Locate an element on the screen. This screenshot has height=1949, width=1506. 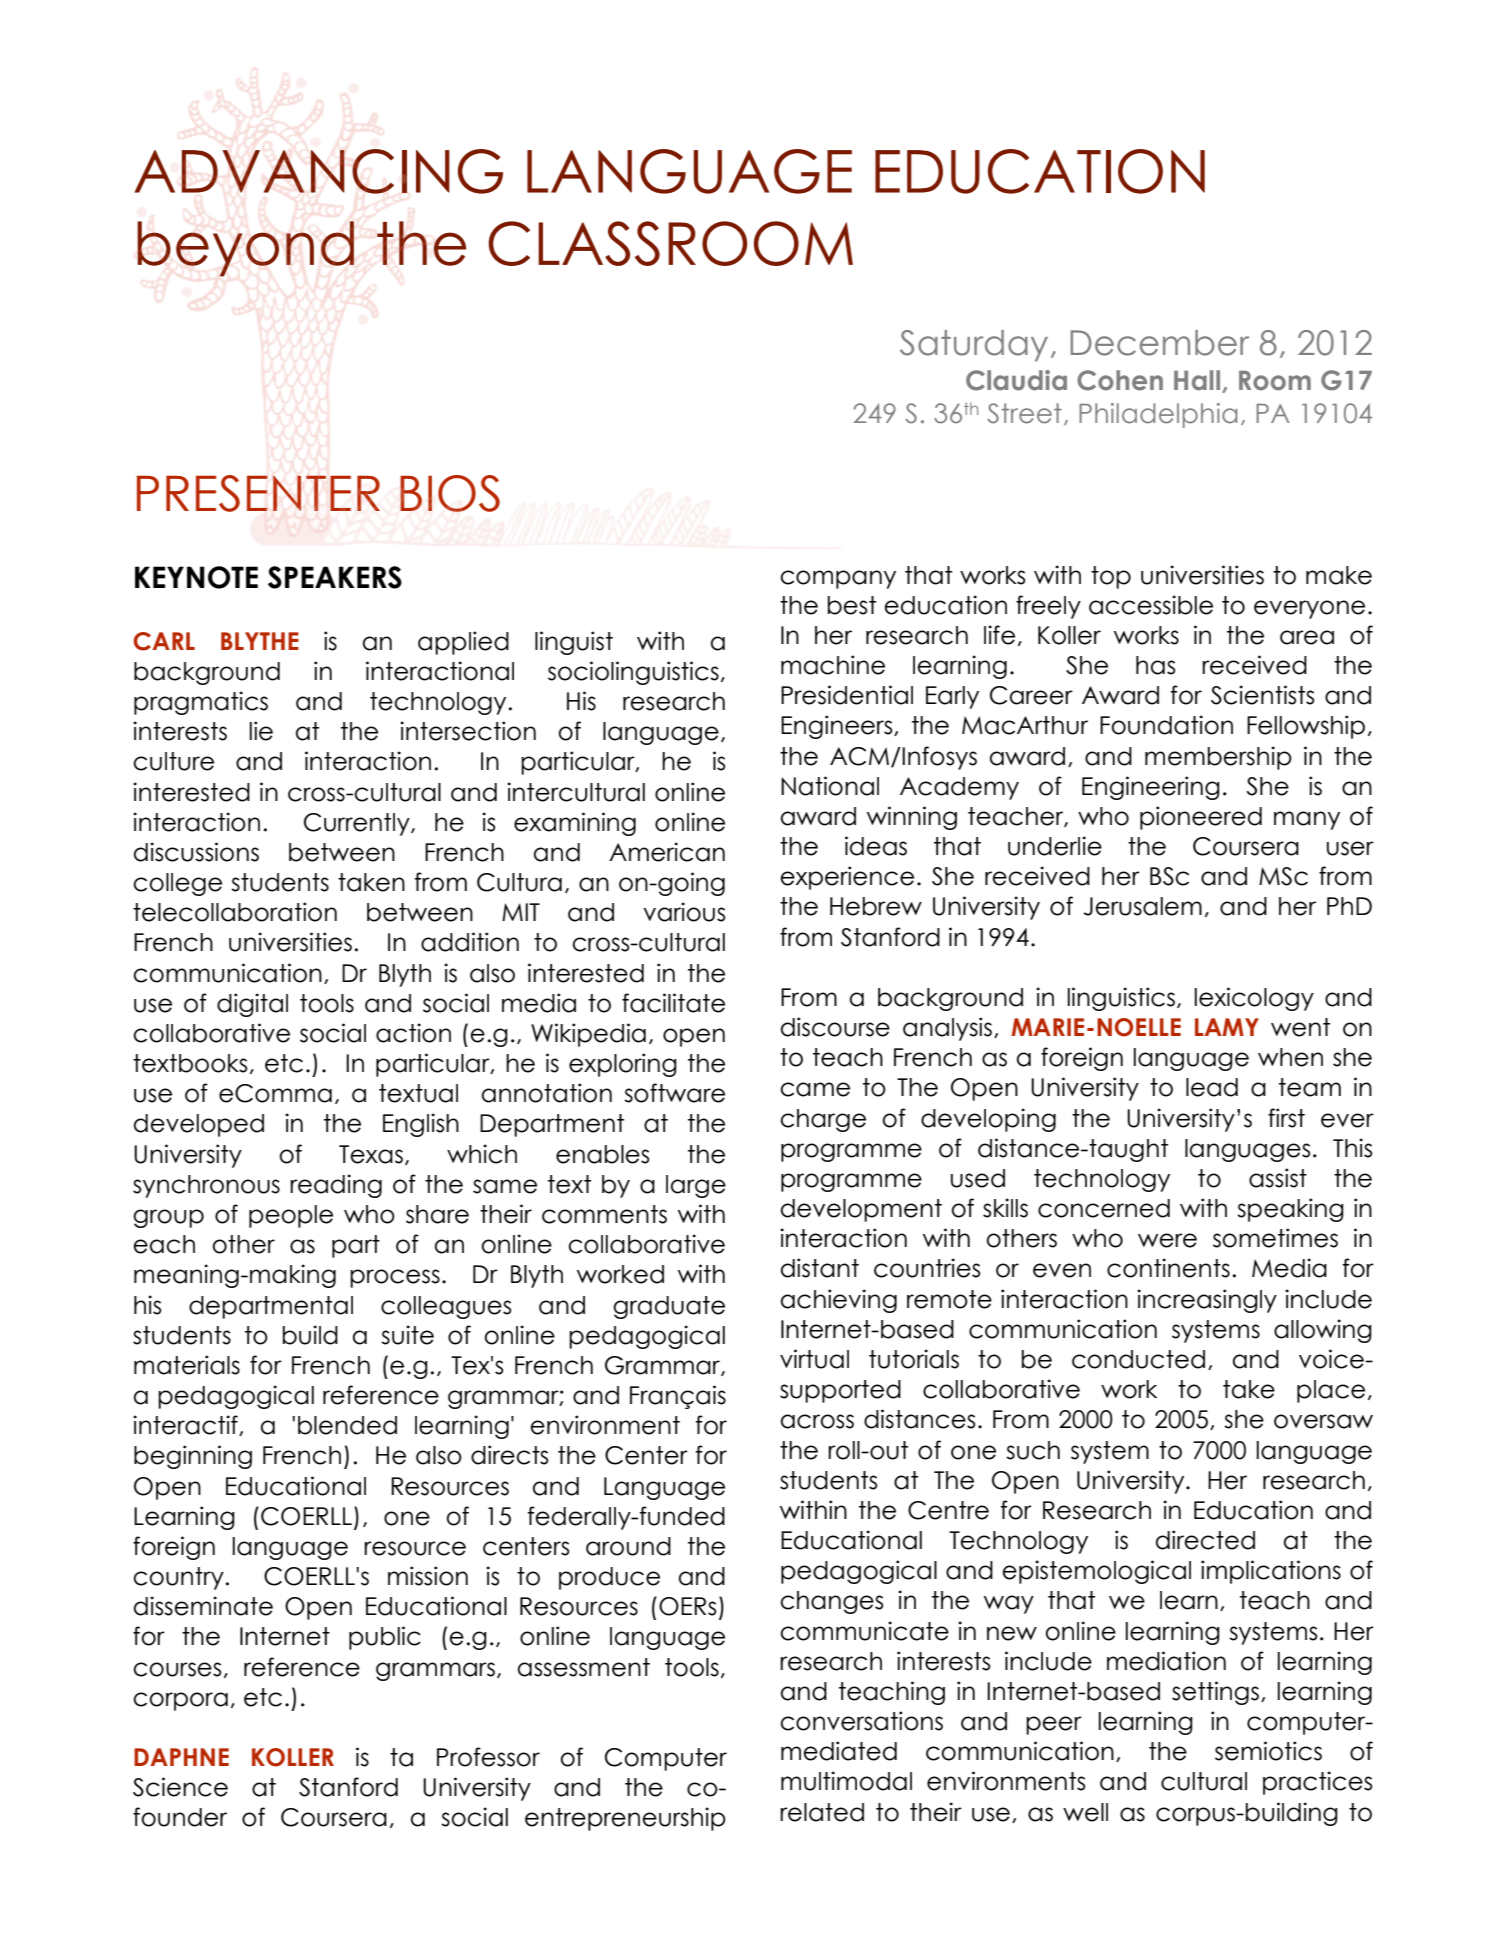
company is located at coordinates (838, 579).
